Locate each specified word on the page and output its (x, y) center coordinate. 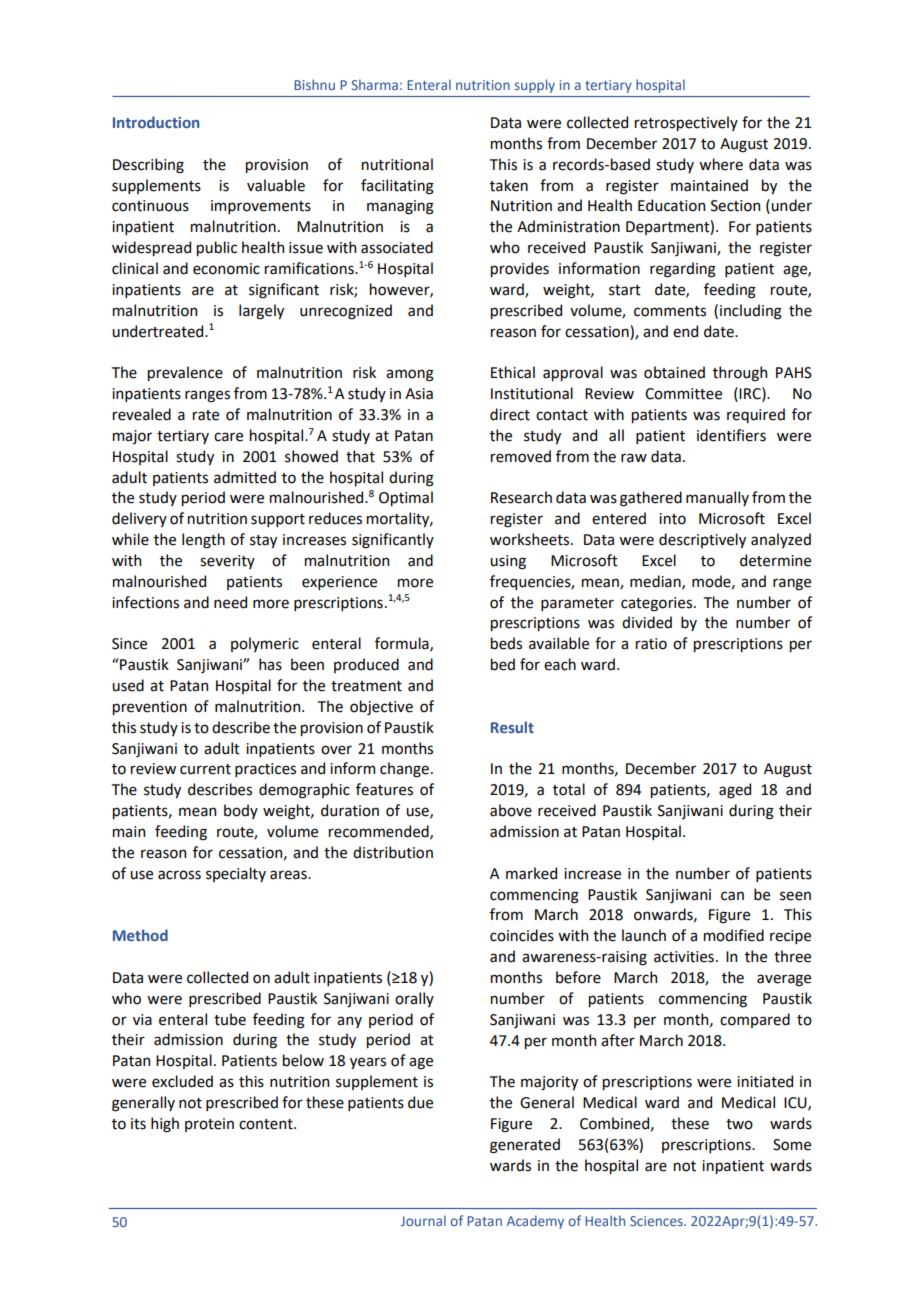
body (241, 811)
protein (209, 1125)
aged (735, 791)
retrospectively (686, 123)
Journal (423, 1220)
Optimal (406, 498)
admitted (245, 477)
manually (717, 498)
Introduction (156, 122)
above (511, 810)
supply (535, 86)
